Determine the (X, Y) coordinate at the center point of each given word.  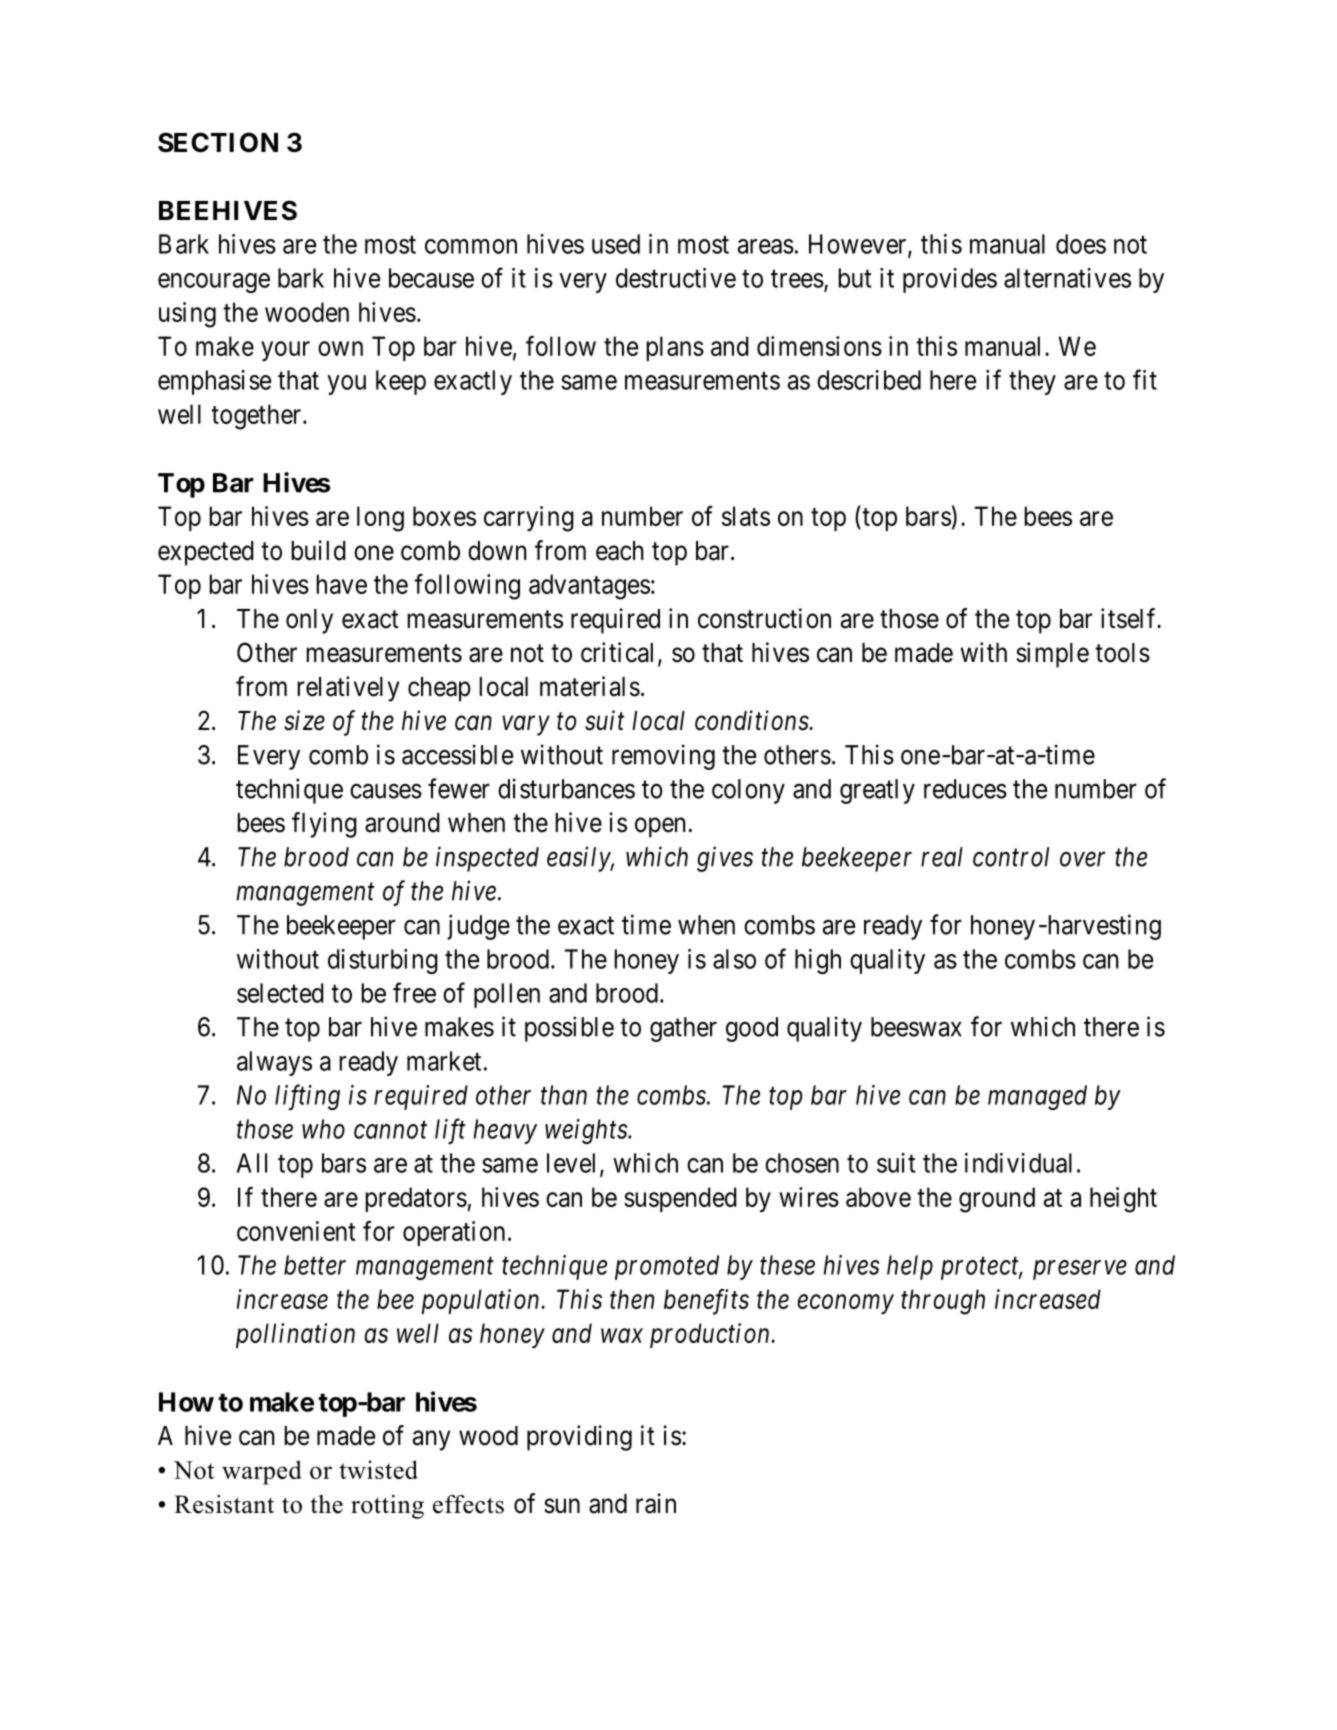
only (309, 621)
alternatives (1067, 278)
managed (1037, 1097)
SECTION (218, 142)
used (616, 244)
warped (262, 1472)
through (943, 1302)
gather (683, 1029)
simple (1052, 655)
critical (617, 652)
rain (656, 1503)
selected (280, 993)
